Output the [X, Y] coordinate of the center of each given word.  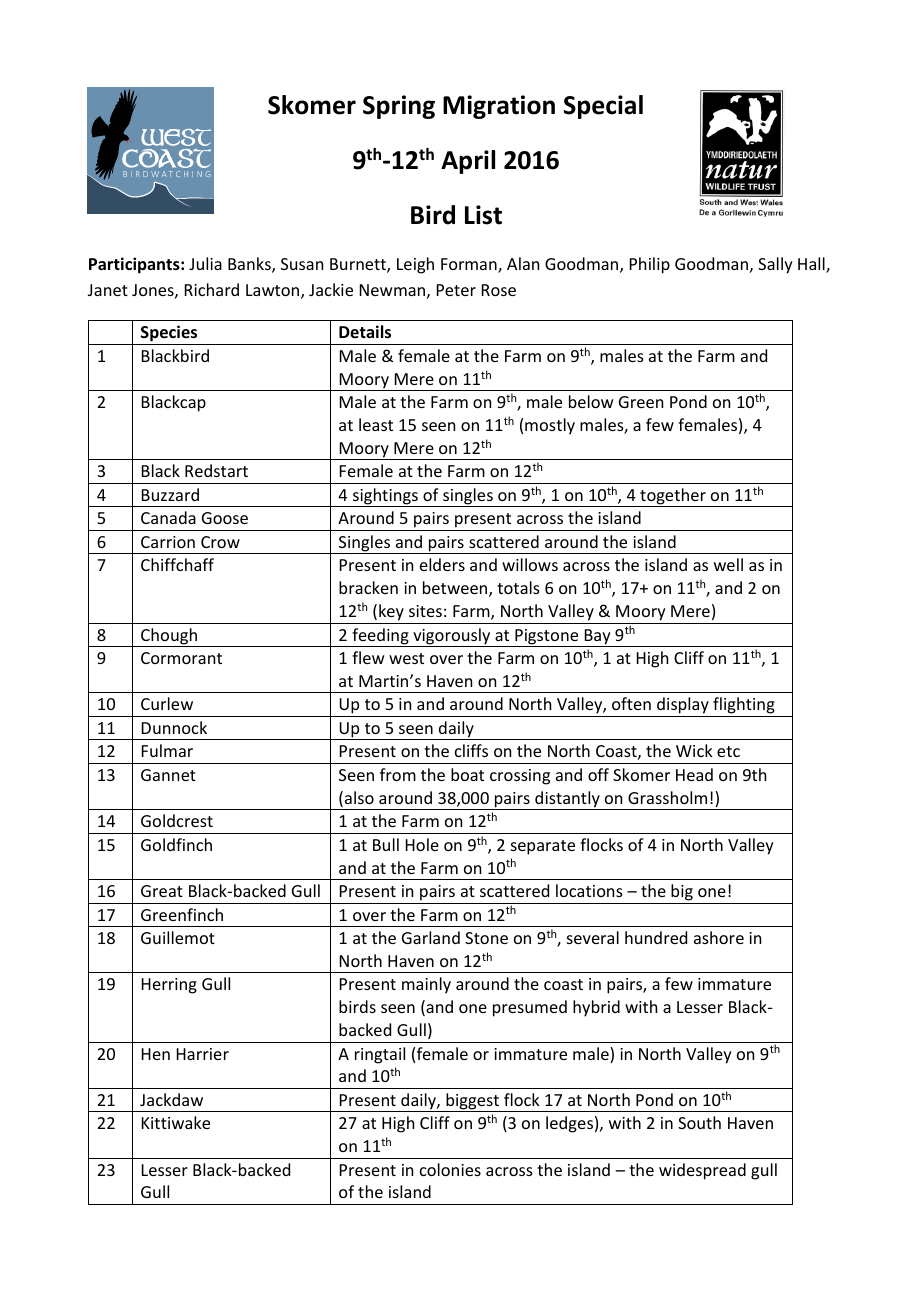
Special [603, 107]
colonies [450, 1169]
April [468, 162]
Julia [205, 263]
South [699, 1122]
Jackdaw [171, 1099]
